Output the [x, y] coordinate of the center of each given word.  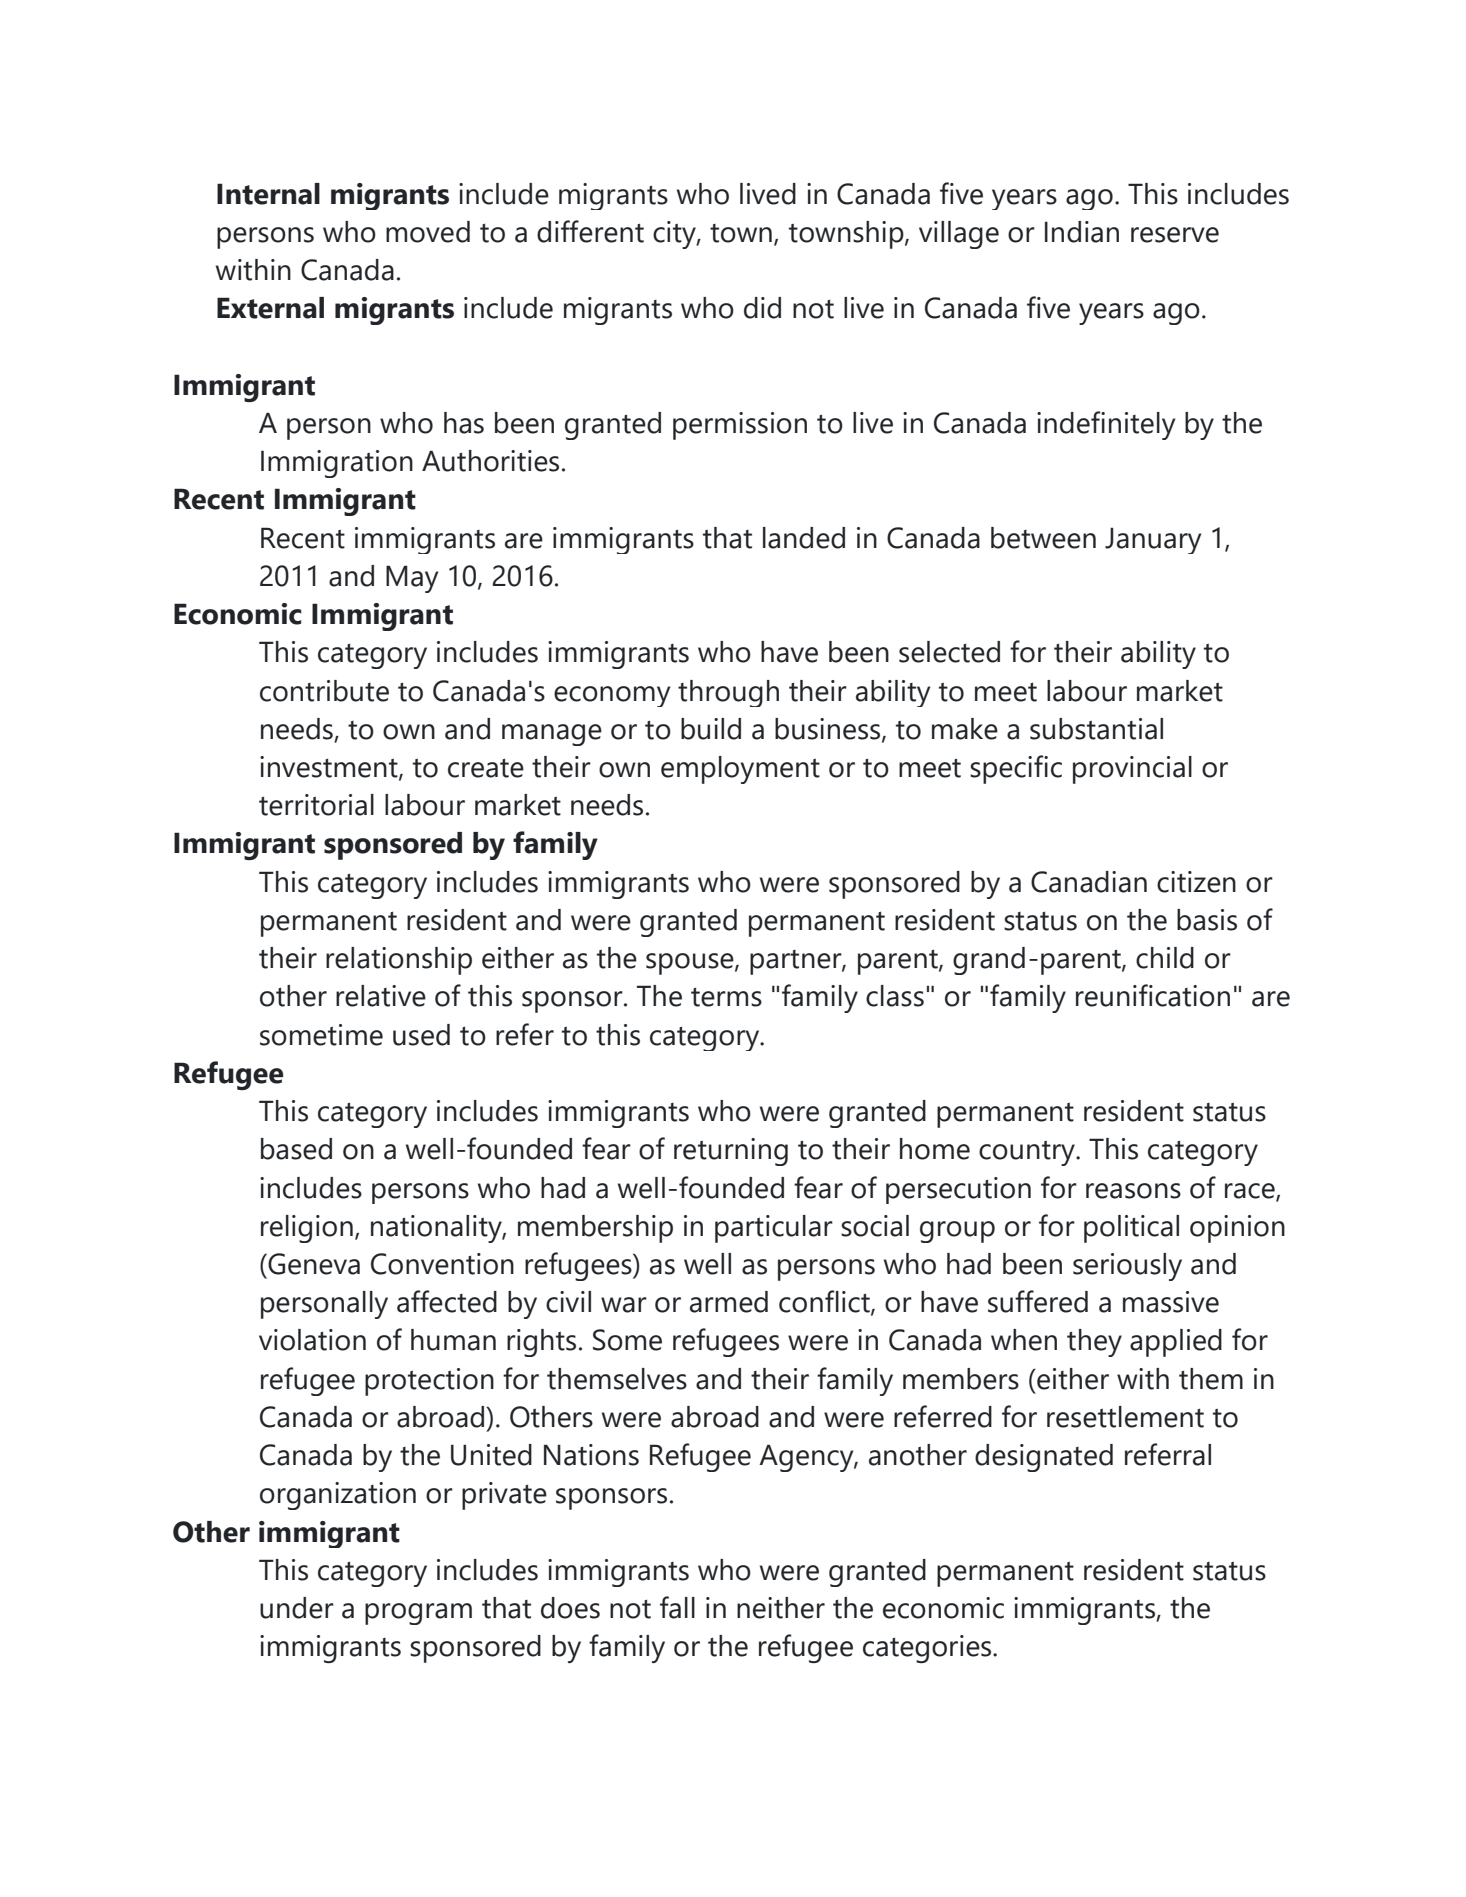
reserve [1175, 235]
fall [677, 1607]
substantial [1096, 729]
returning [731, 1152]
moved [428, 232]
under [297, 1608]
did [762, 308]
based [296, 1149]
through [728, 693]
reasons [1133, 1191]
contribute [324, 691]
